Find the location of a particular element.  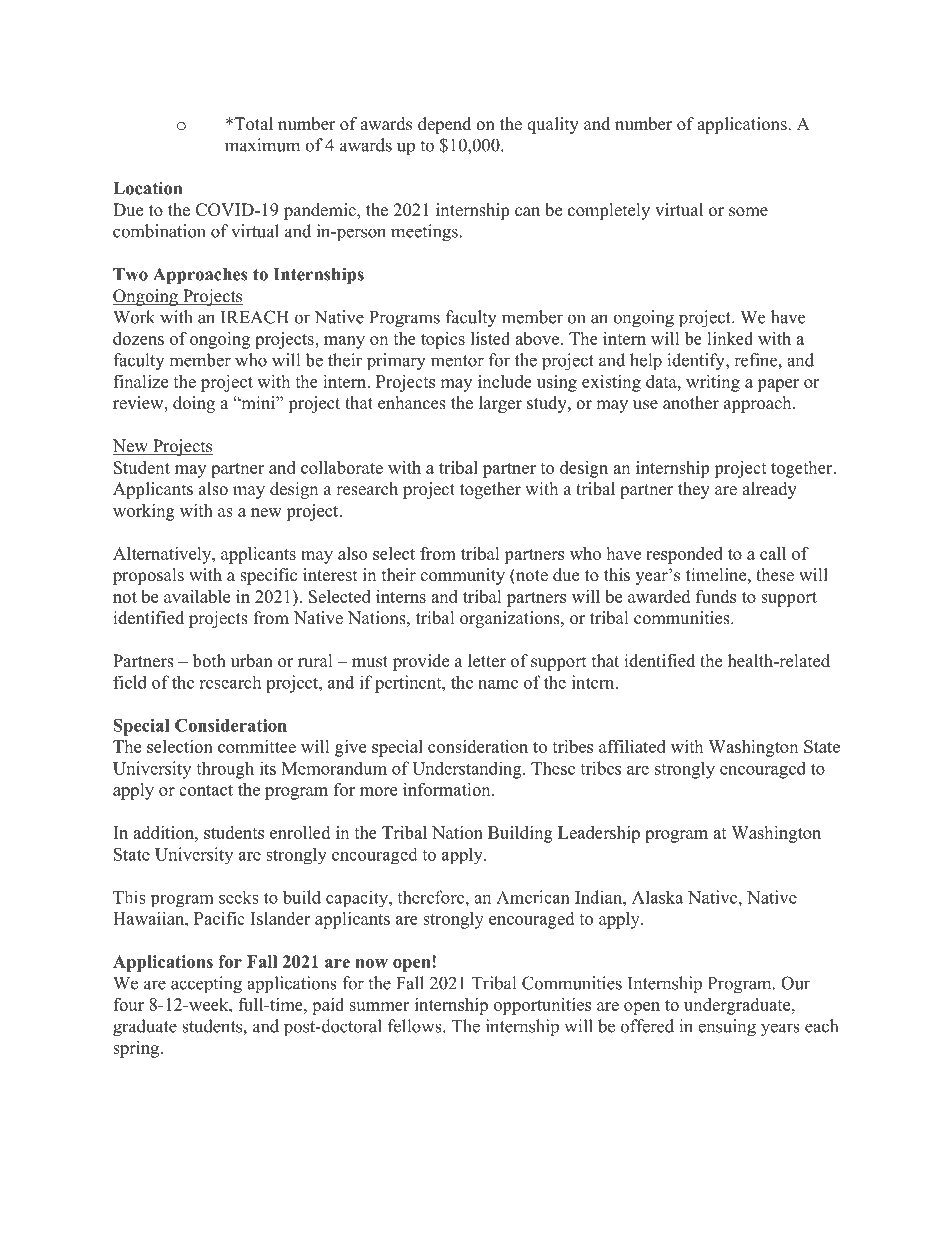

community is located at coordinates (462, 576).
